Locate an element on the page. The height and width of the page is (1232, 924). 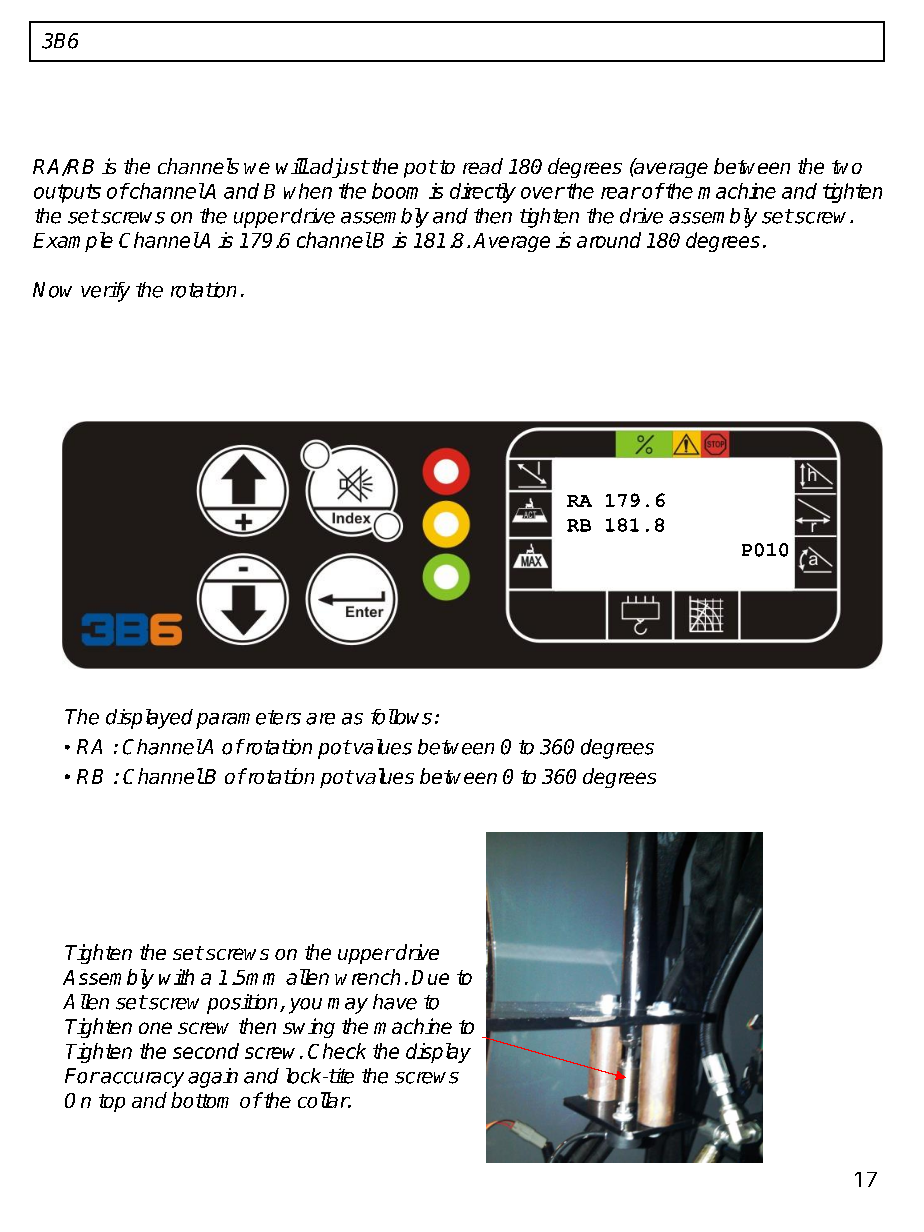
with is located at coordinates (176, 977).
